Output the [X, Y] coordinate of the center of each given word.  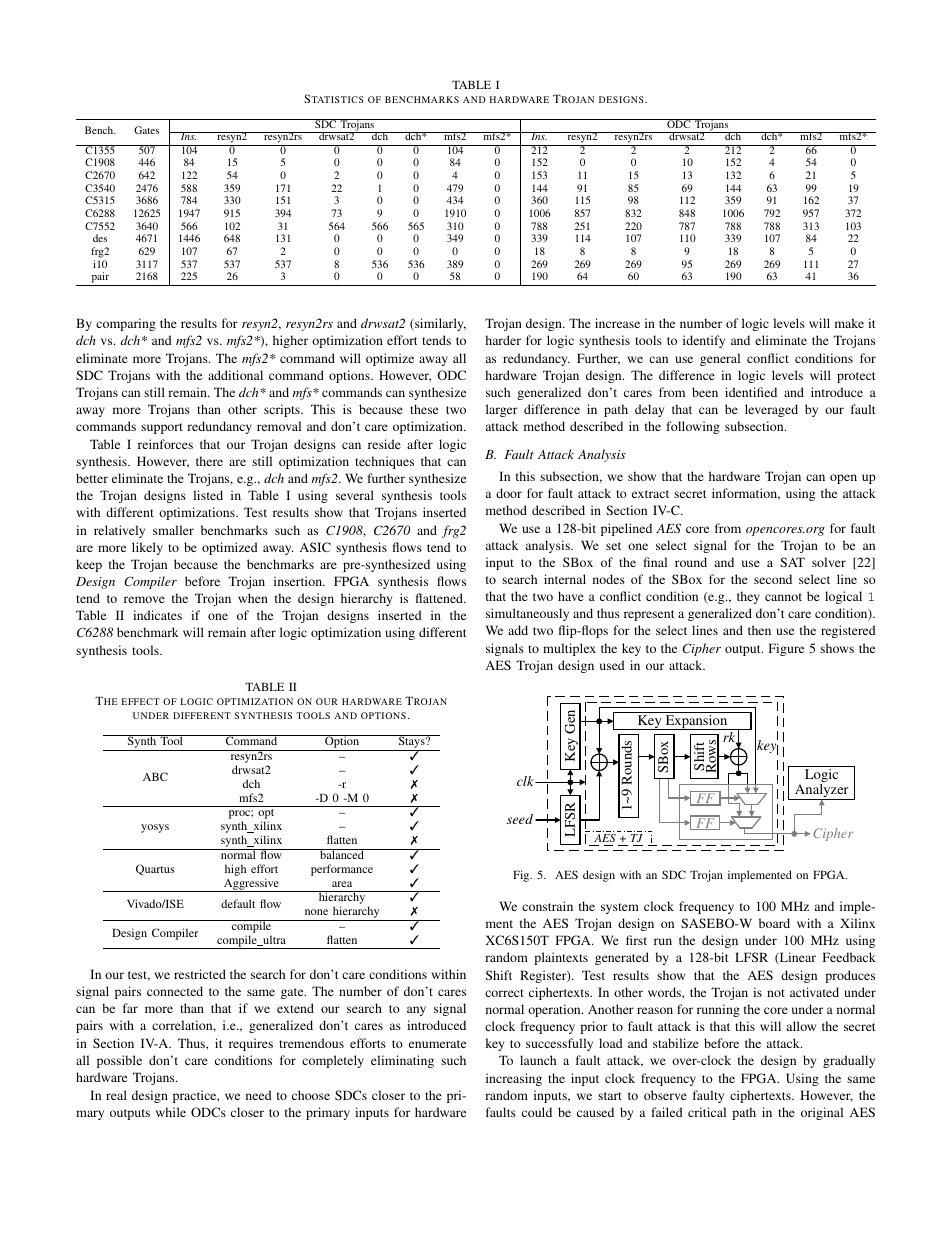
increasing [514, 1079]
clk [526, 781]
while [171, 1112]
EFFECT [141, 701]
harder [503, 340]
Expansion [696, 722]
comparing [126, 324]
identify [704, 341]
